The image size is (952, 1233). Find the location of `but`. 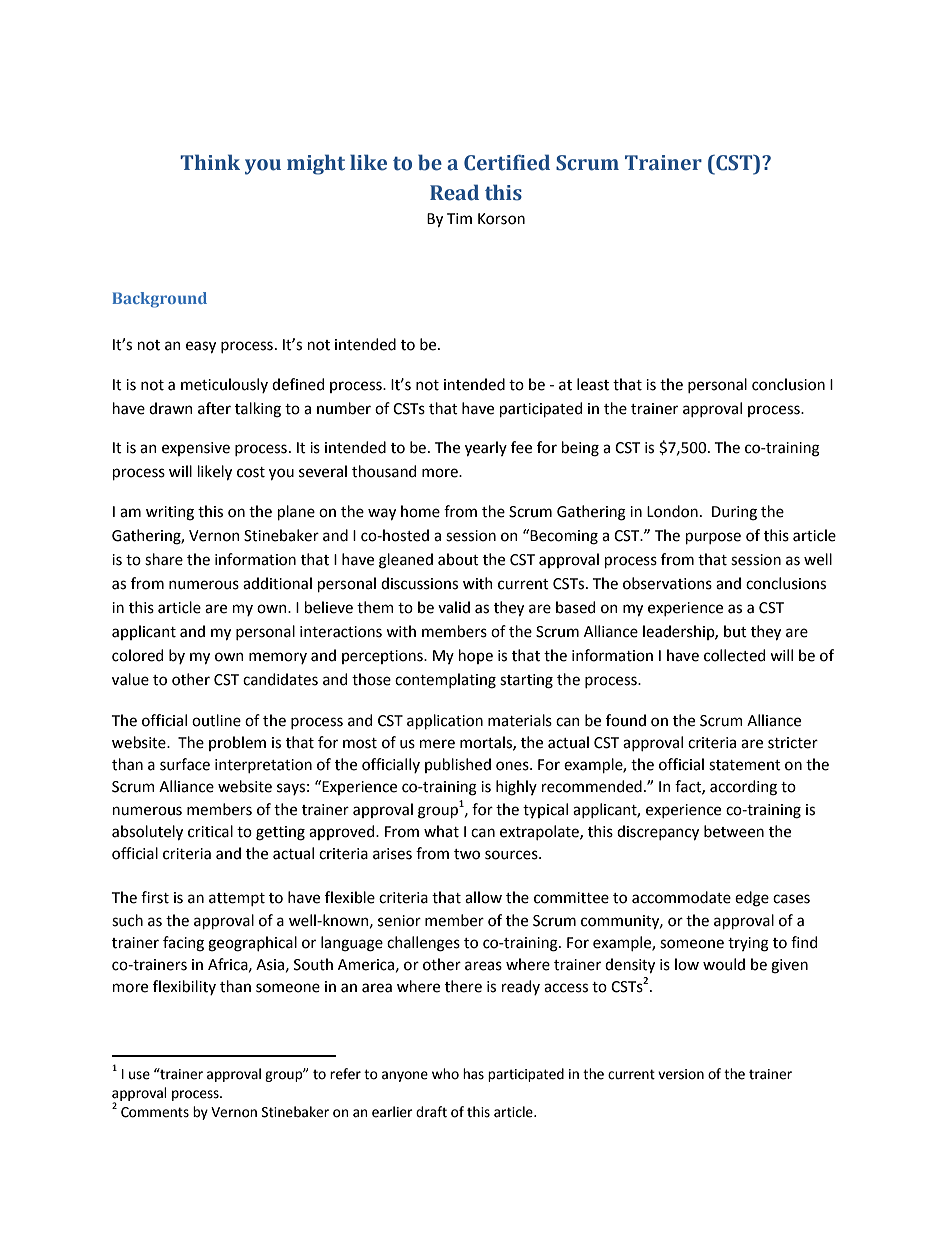

but is located at coordinates (735, 631).
